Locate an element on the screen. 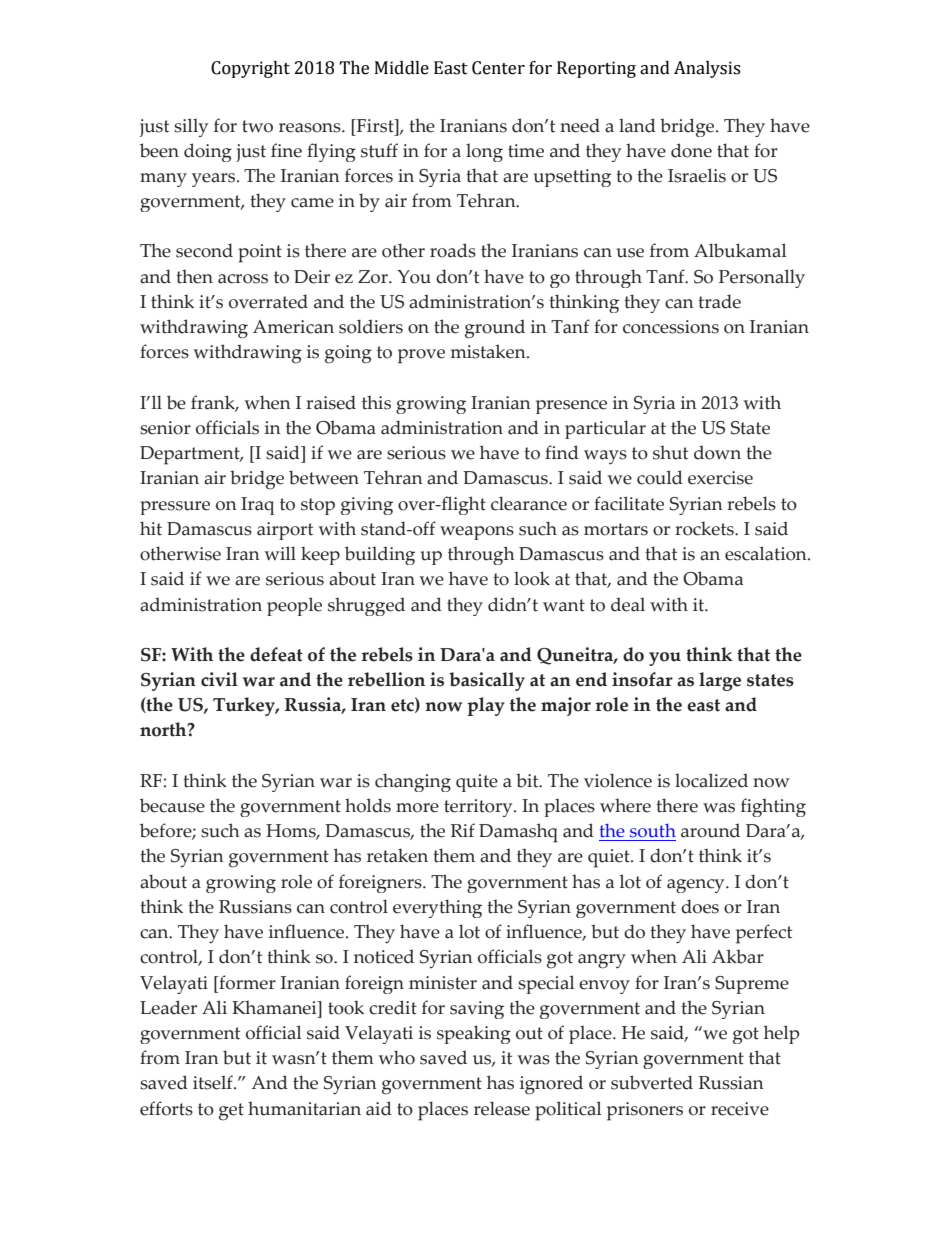  quite is located at coordinates (477, 783).
